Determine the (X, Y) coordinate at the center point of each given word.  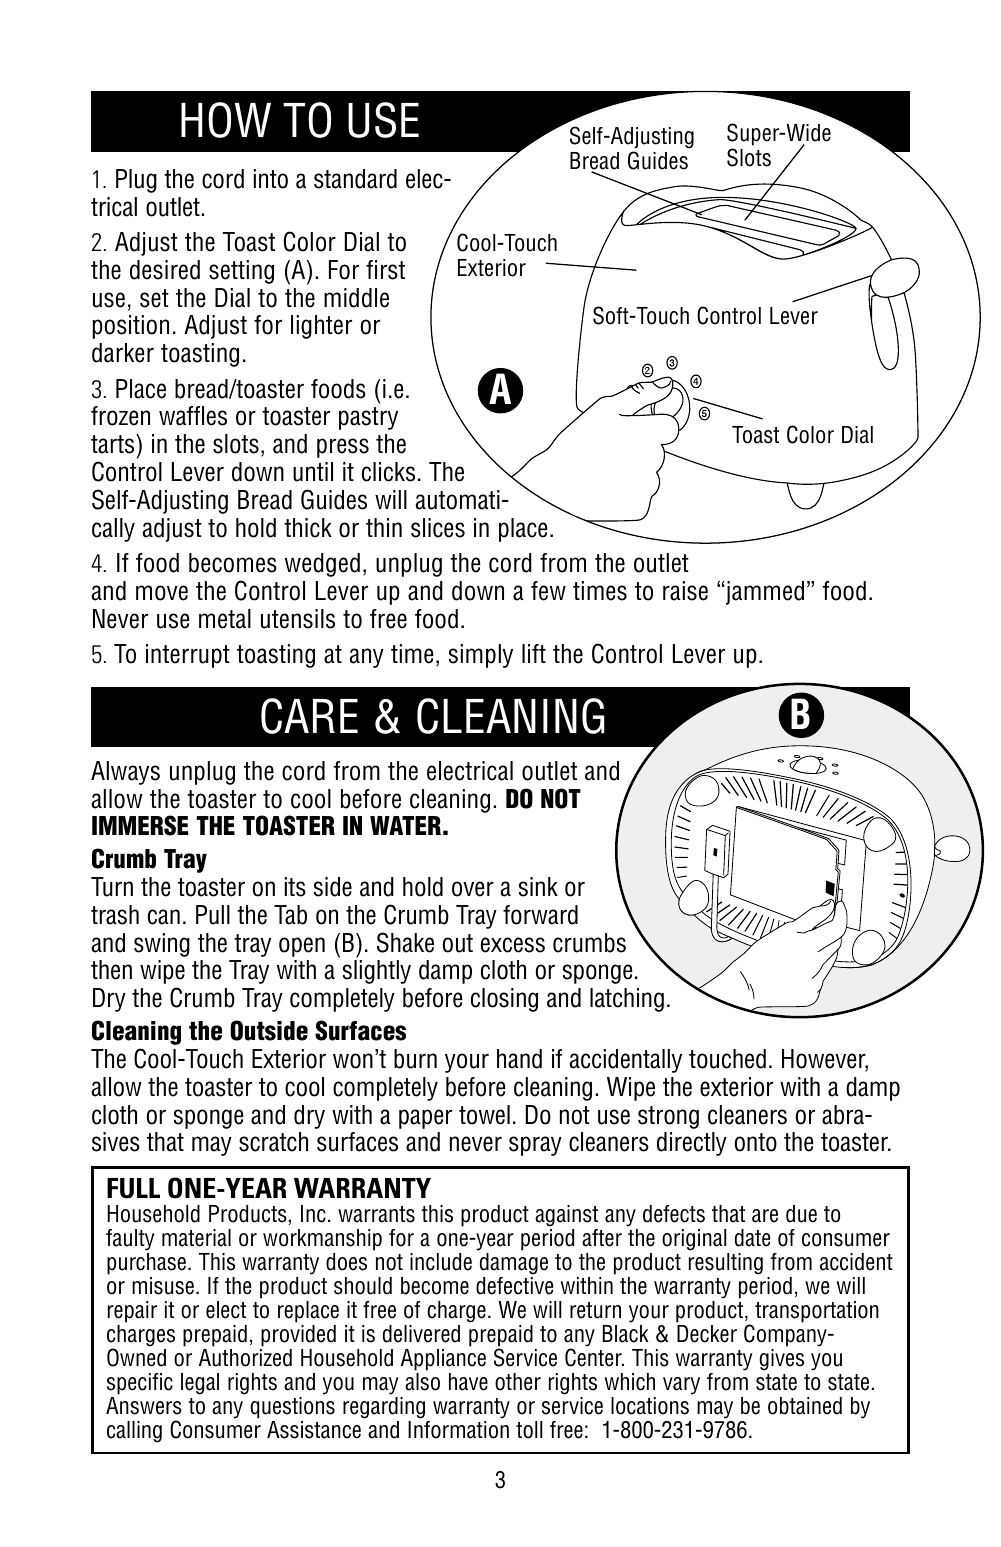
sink (538, 887)
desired (165, 270)
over (473, 889)
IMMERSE (140, 825)
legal (200, 1384)
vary (681, 1386)
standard (355, 179)
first (385, 270)
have (468, 1382)
